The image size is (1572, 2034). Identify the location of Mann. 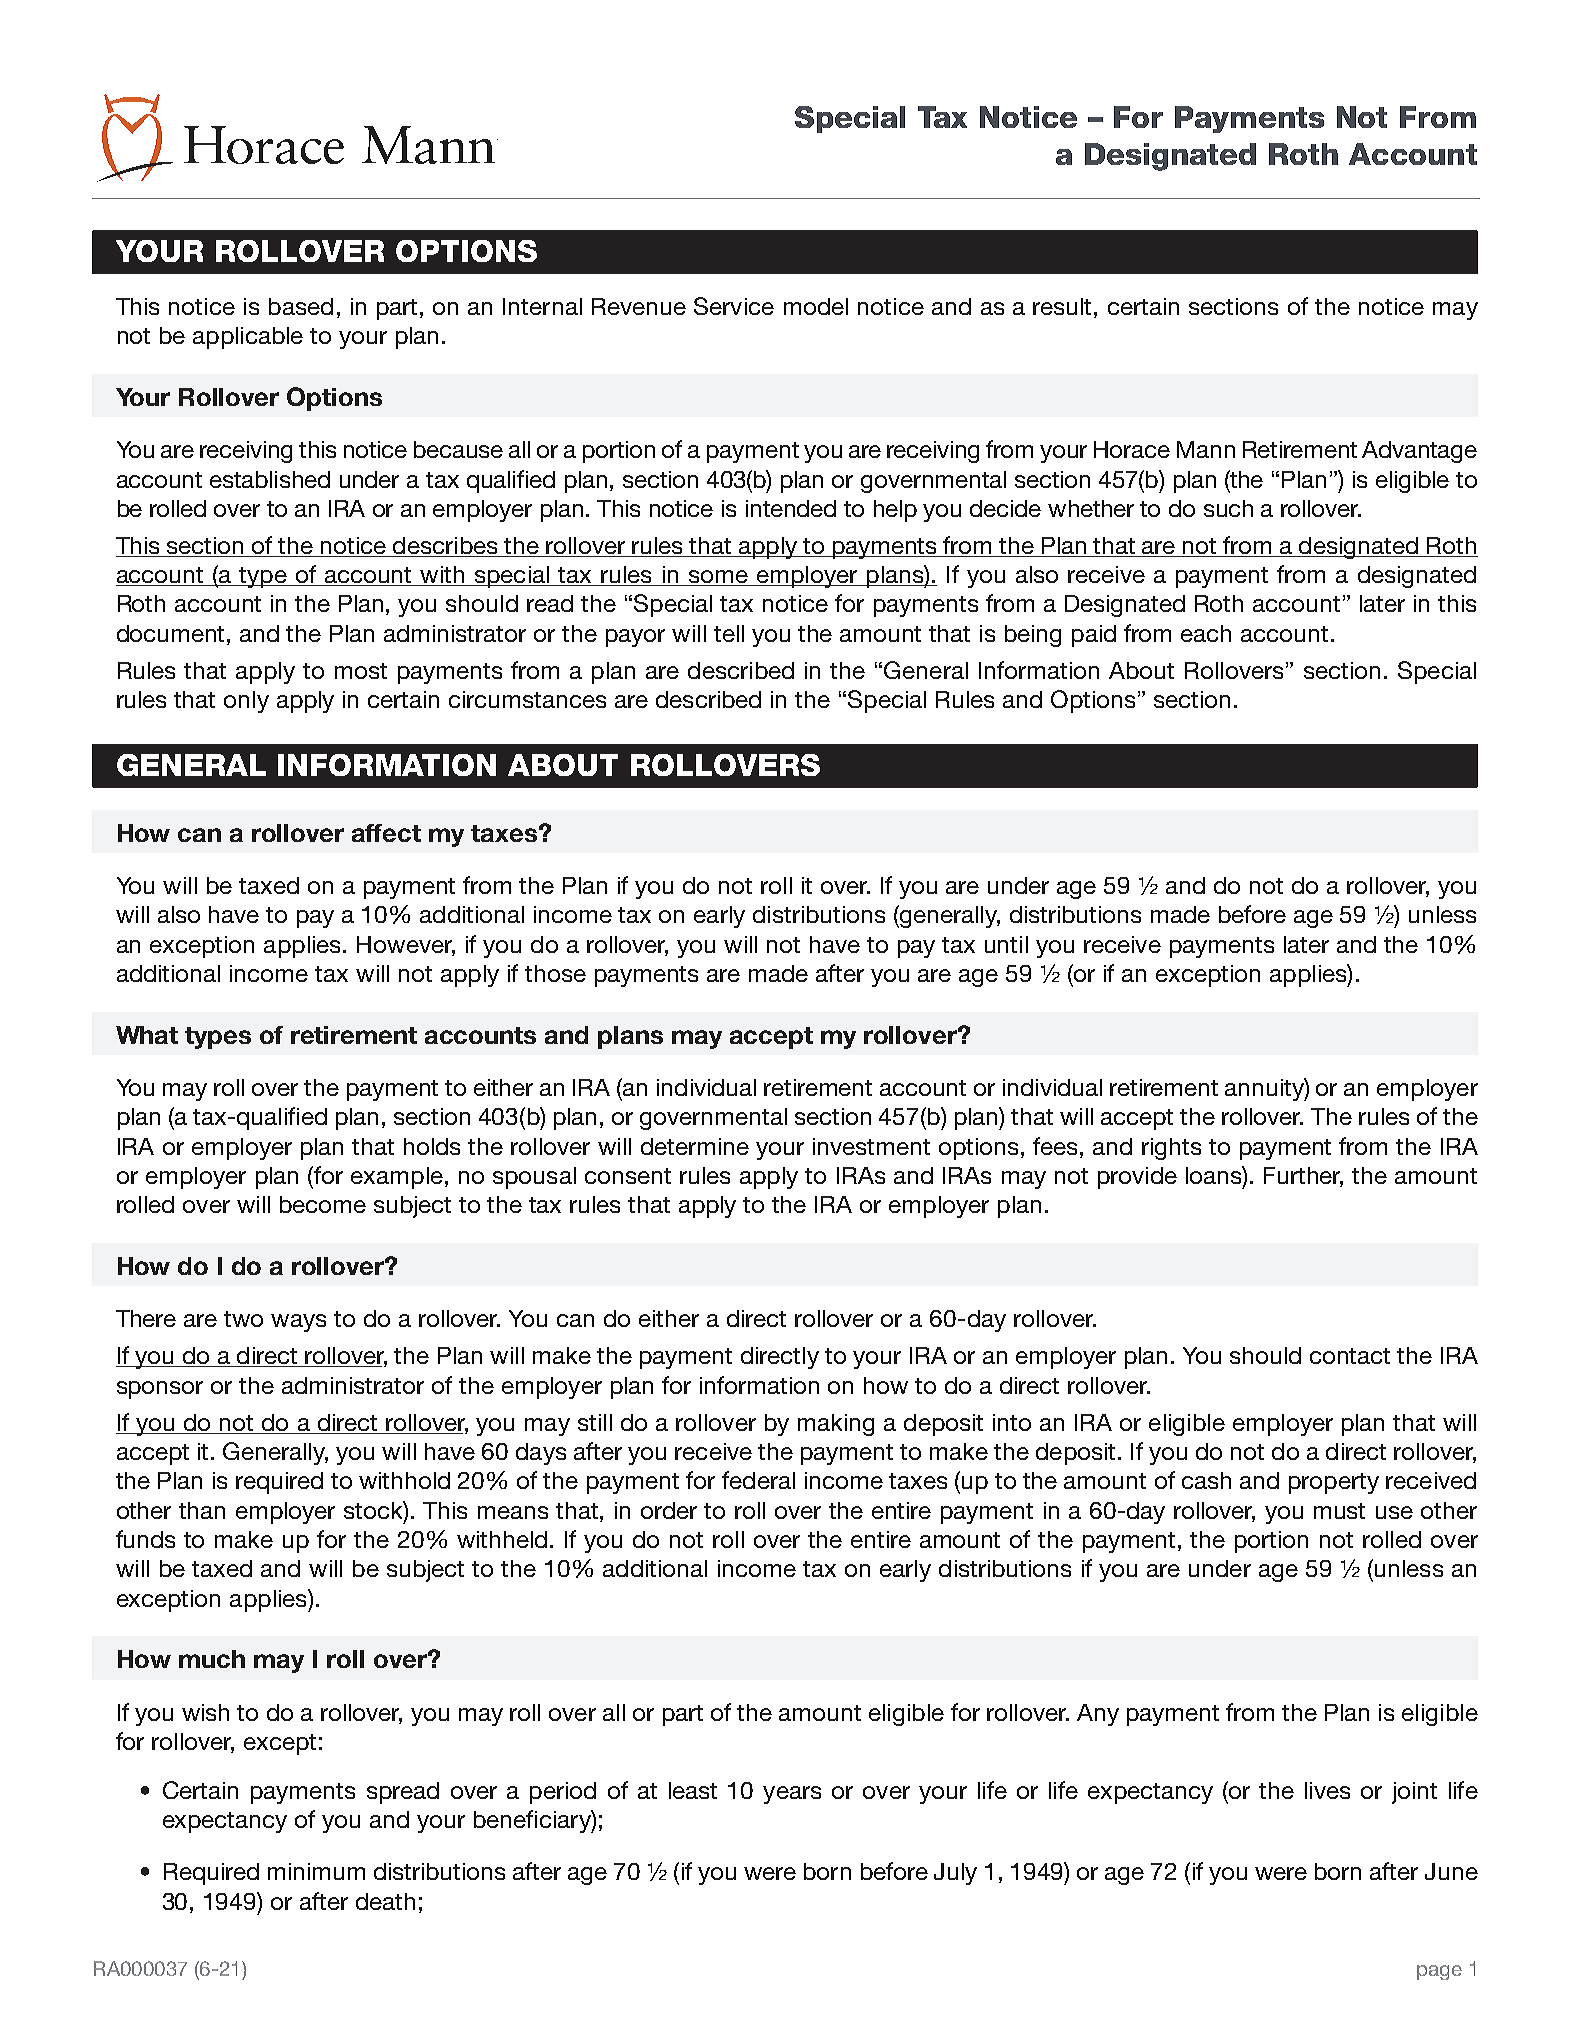
(1206, 449).
